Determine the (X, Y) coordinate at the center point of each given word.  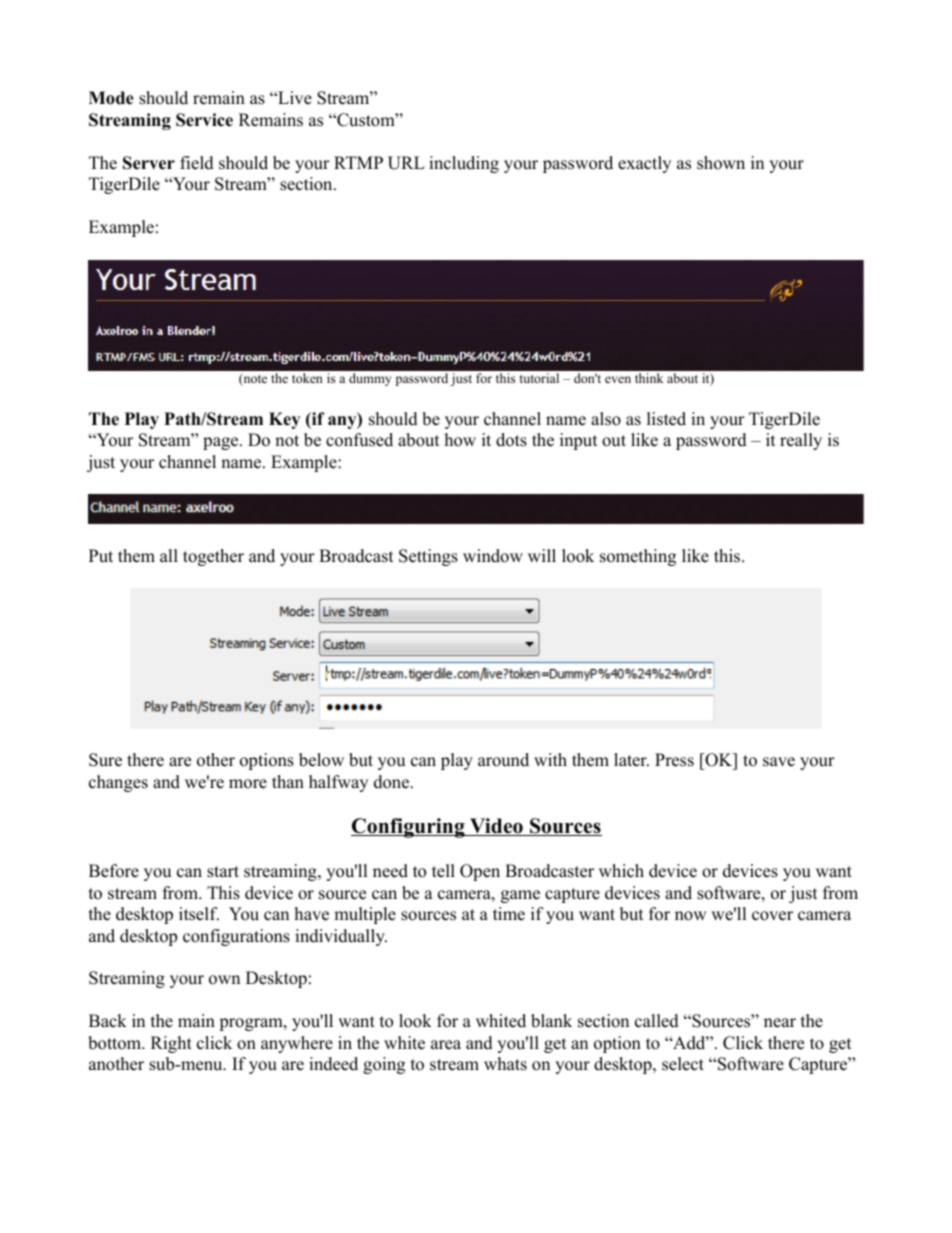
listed (666, 419)
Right (171, 1044)
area (446, 1045)
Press (674, 760)
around (503, 760)
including (464, 164)
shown (721, 163)
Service (204, 120)
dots (511, 440)
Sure (105, 760)
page (222, 443)
